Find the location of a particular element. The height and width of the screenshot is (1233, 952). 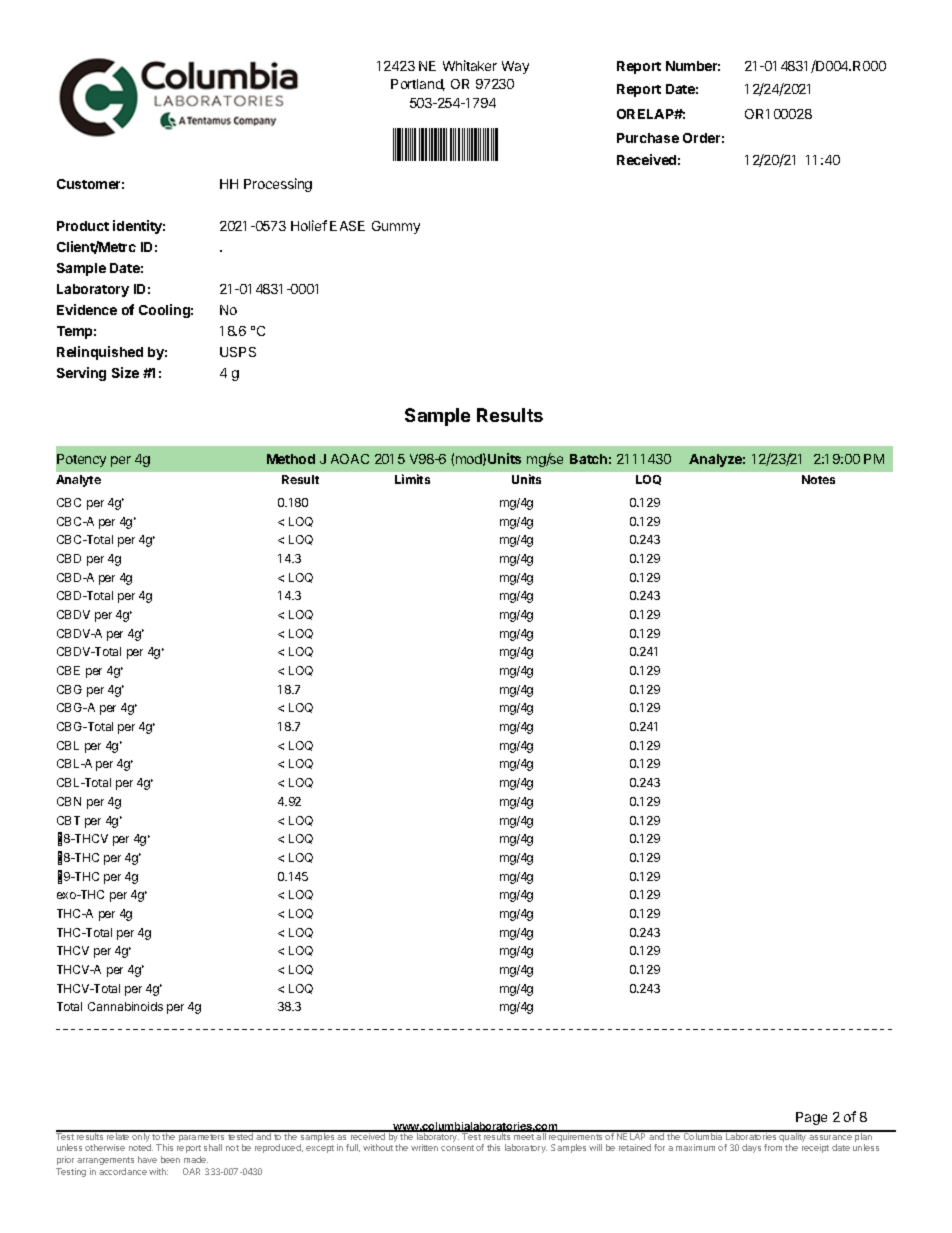

CBN is located at coordinates (69, 801).
